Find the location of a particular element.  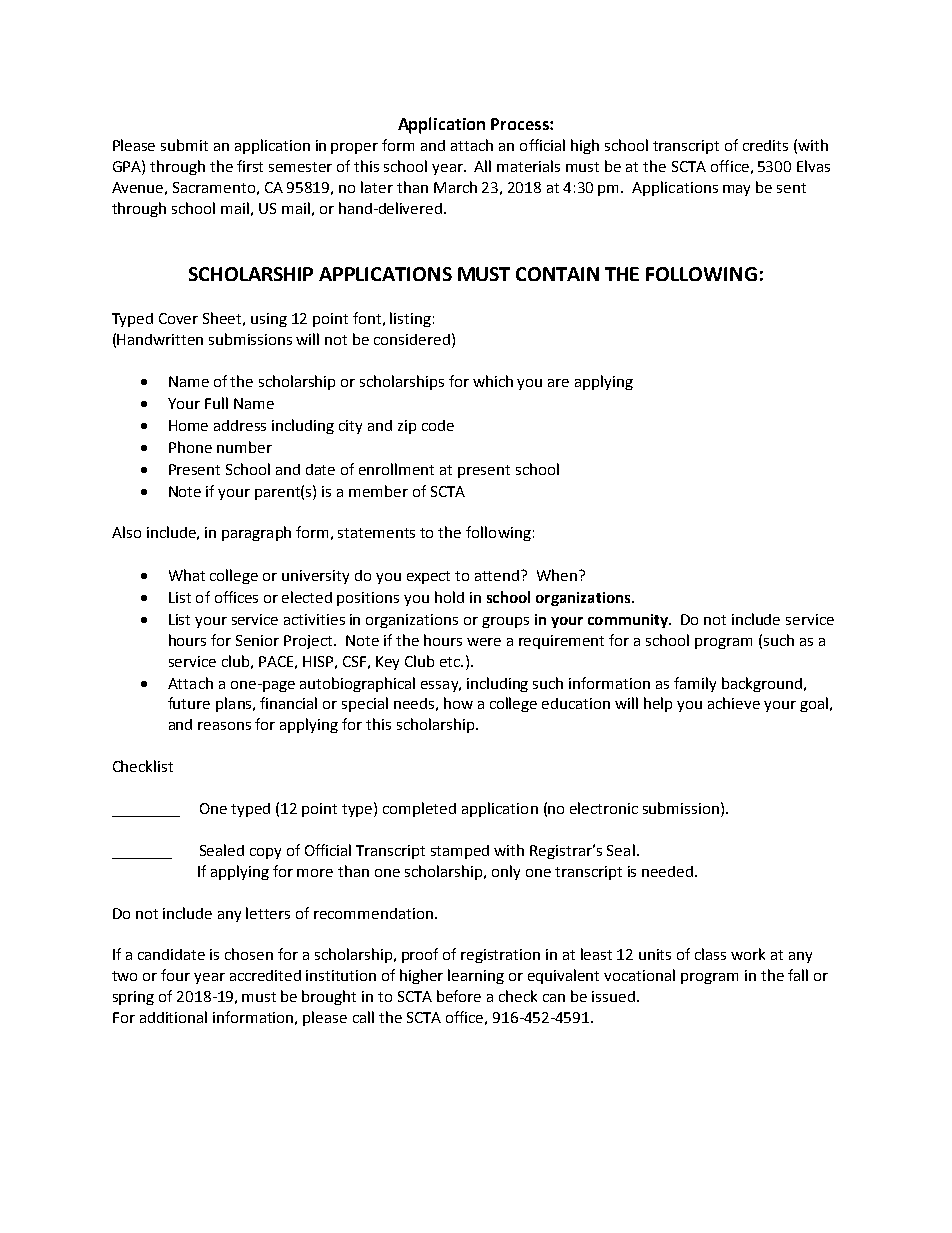

which is located at coordinates (493, 381).
